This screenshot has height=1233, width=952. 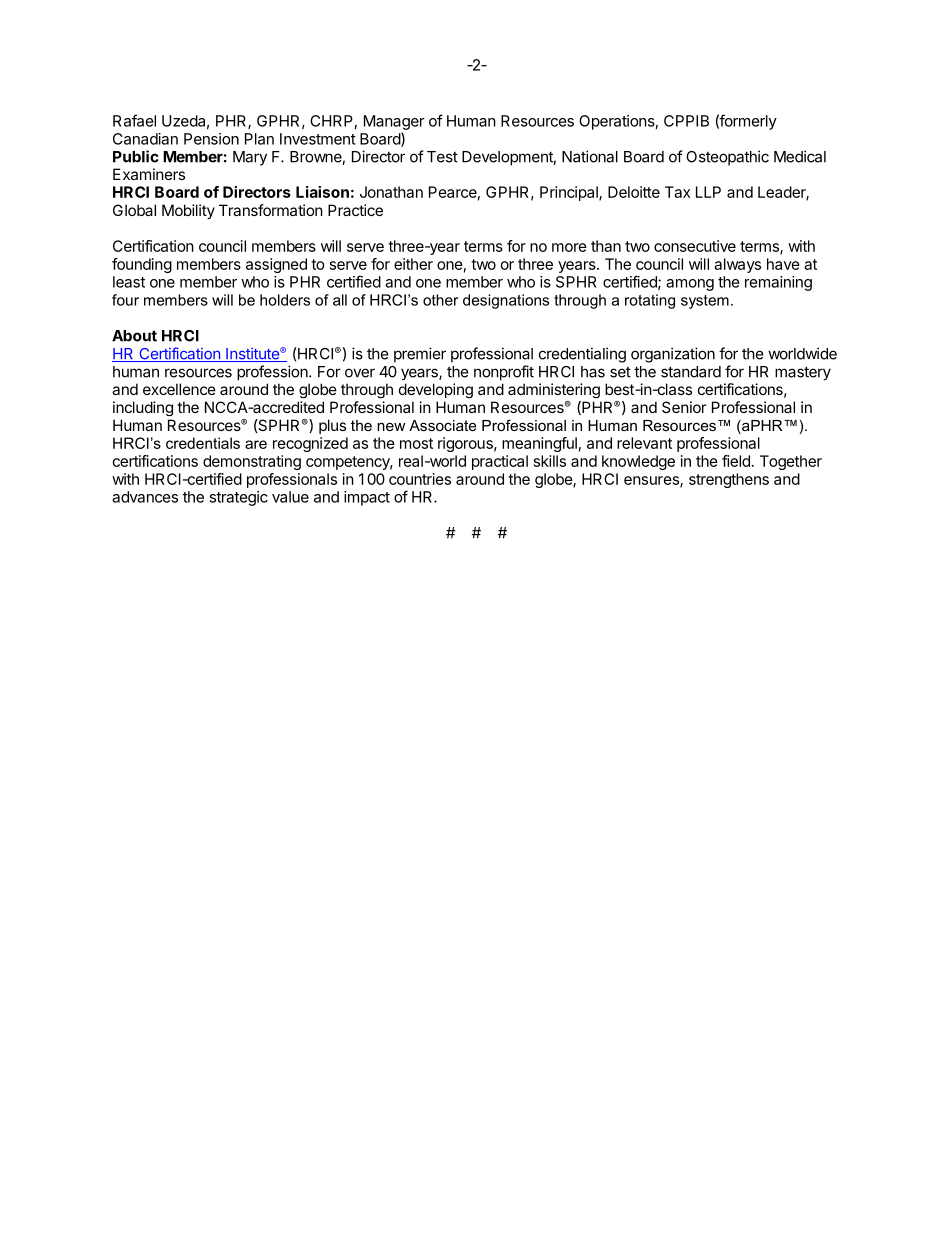 I want to click on strategic, so click(x=238, y=498).
